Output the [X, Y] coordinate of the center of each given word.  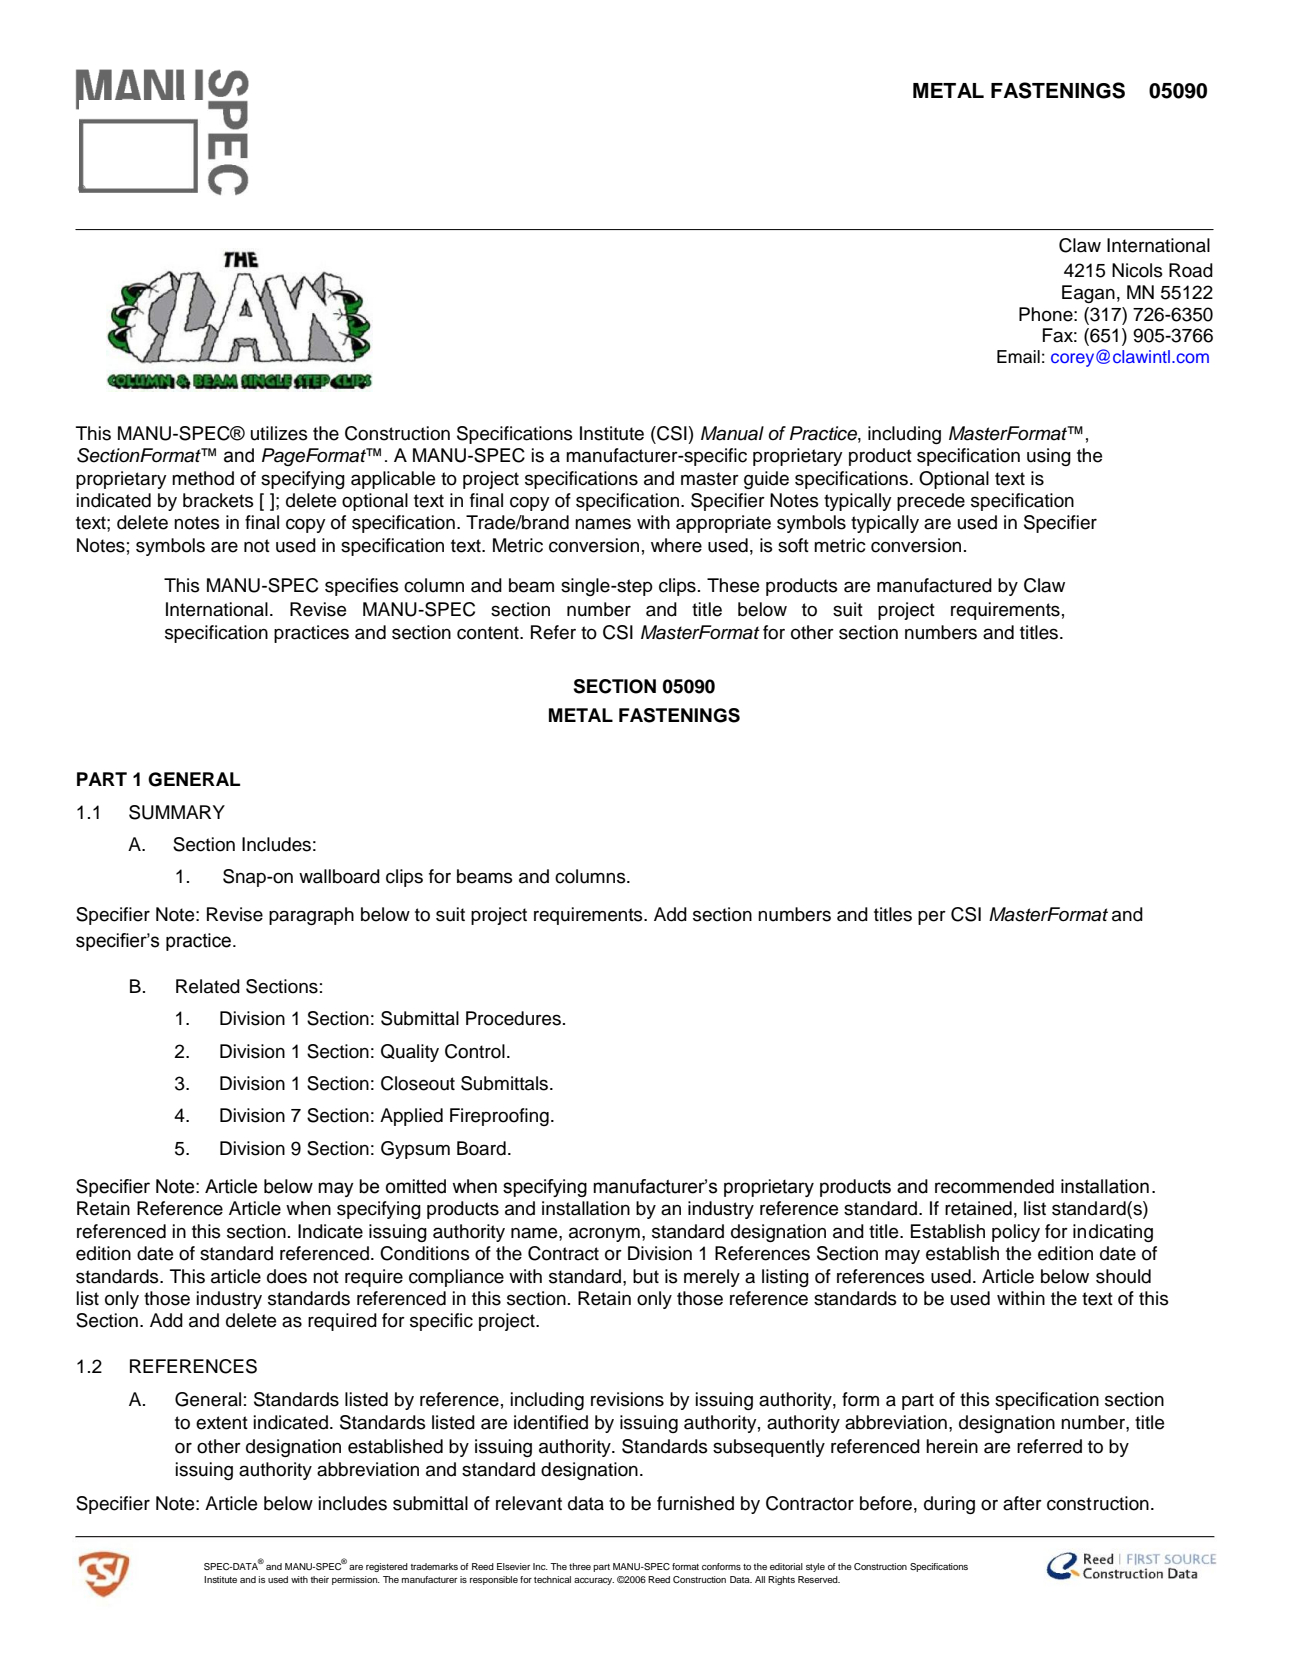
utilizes [279, 433]
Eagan [1088, 294]
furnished [695, 1503]
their [319, 1579]
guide [766, 480]
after [1022, 1503]
